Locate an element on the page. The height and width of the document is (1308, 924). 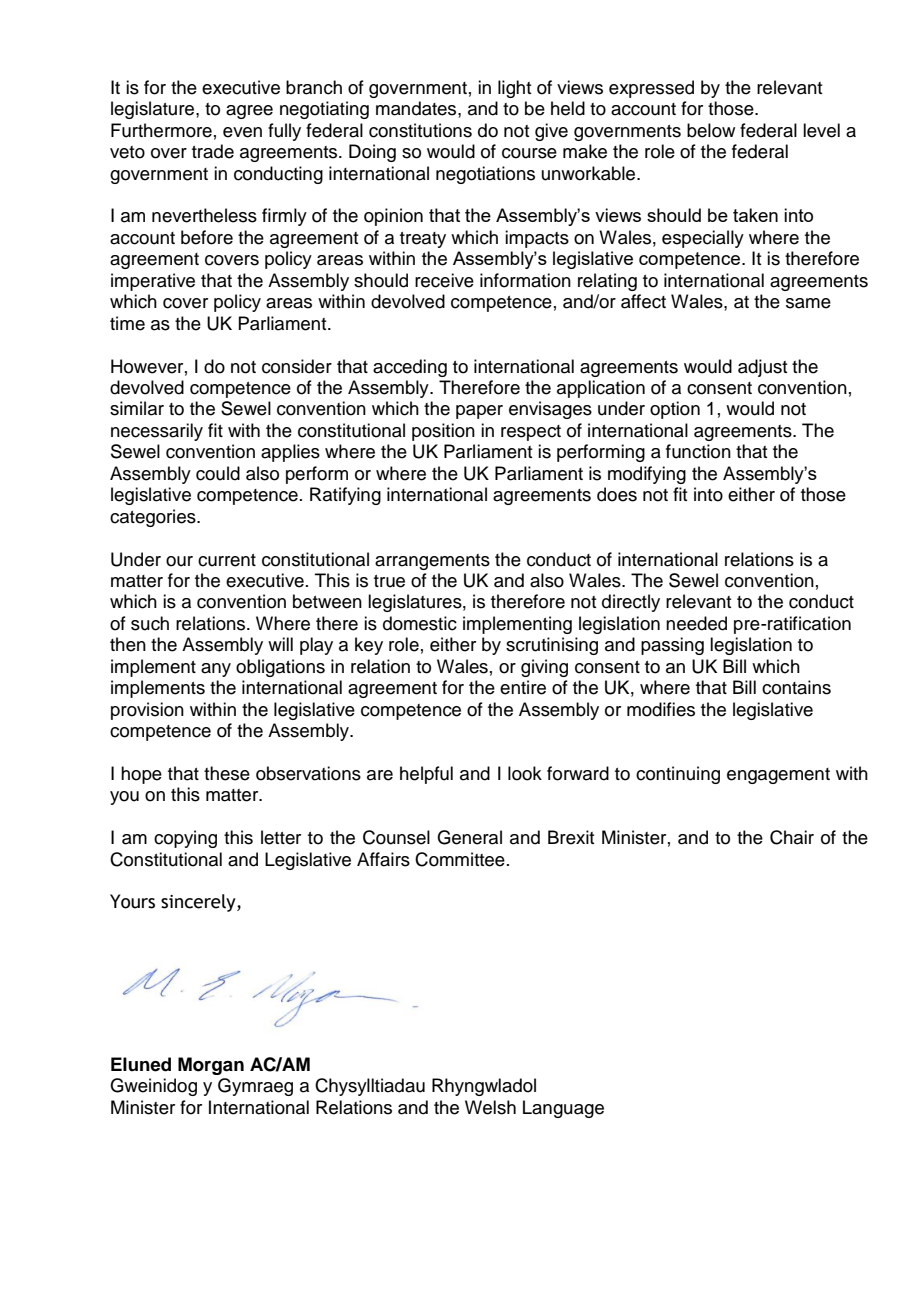
Morgan is located at coordinates (211, 1066).
